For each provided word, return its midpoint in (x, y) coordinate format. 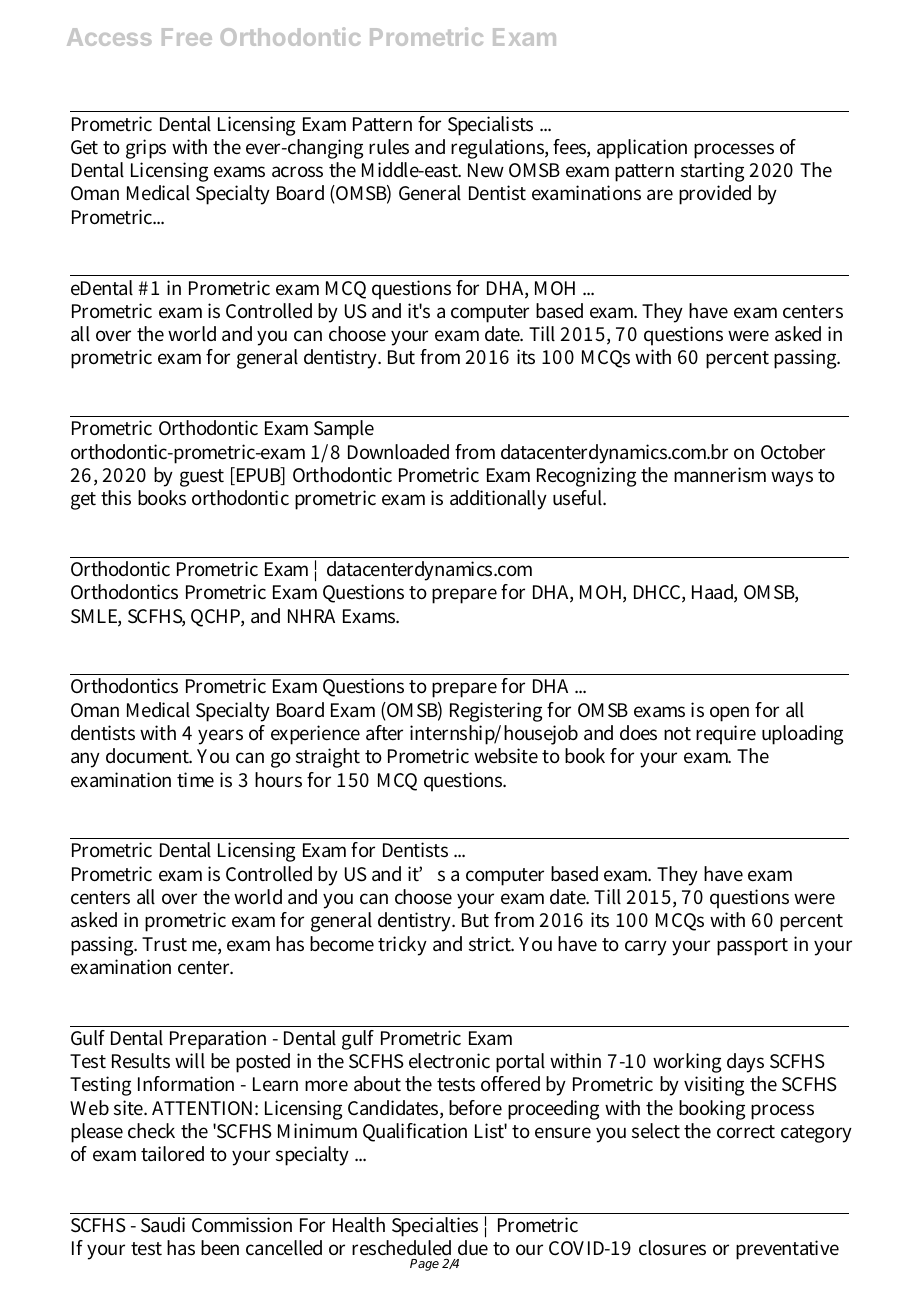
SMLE (96, 617)
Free (187, 37)
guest (202, 478)
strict (491, 944)
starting (712, 172)
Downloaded (398, 452)
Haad (714, 593)
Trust (164, 944)
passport (752, 947)
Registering (496, 712)
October (793, 452)
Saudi (163, 1225)
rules (389, 147)
